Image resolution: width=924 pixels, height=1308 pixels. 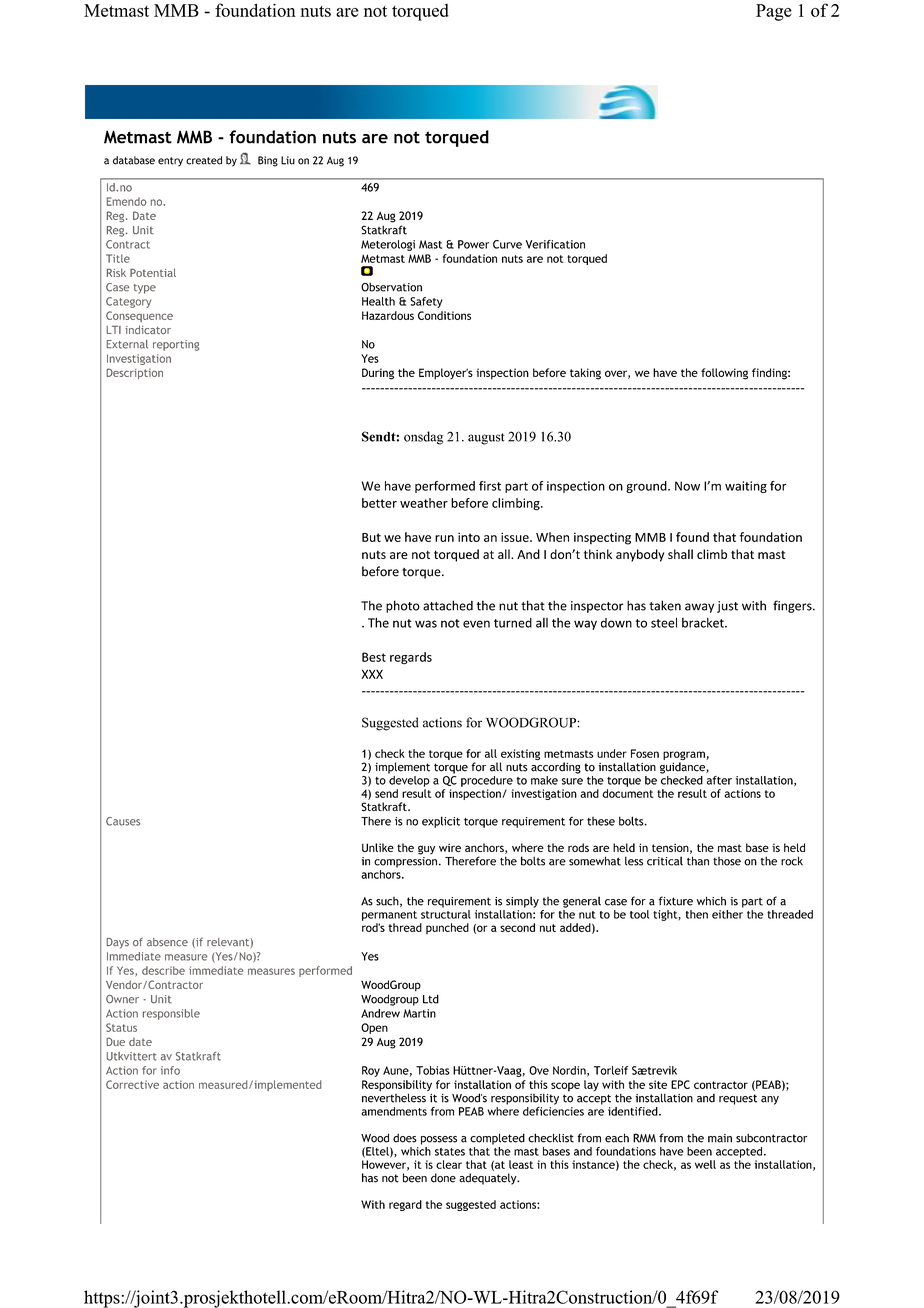 What do you see at coordinates (719, 780) in the screenshot?
I see `after` at bounding box center [719, 780].
